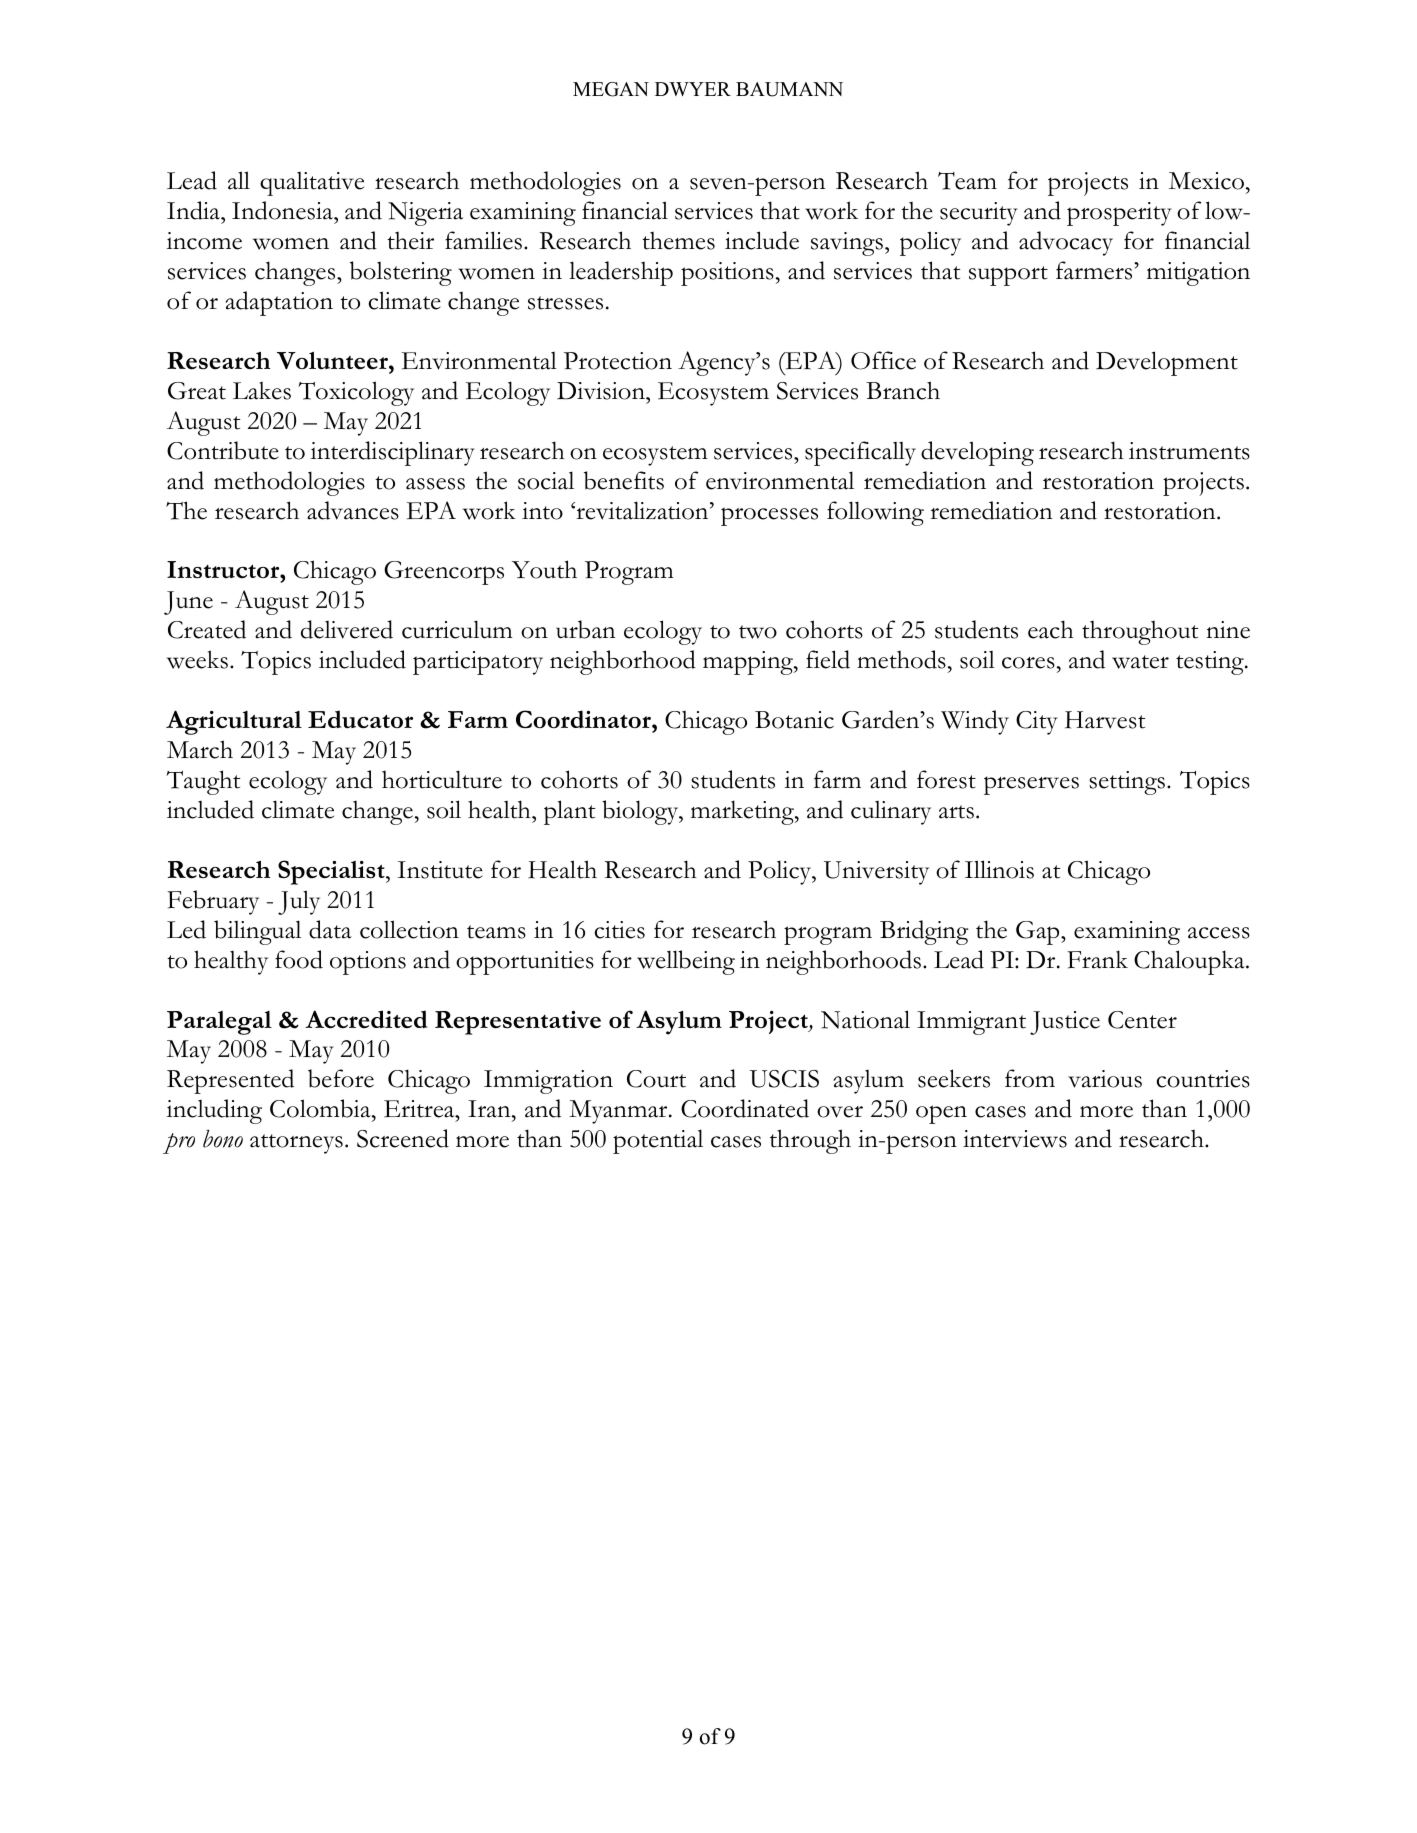 Image resolution: width=1417 pixels, height=1833 pixels. I want to click on each, so click(1051, 629).
